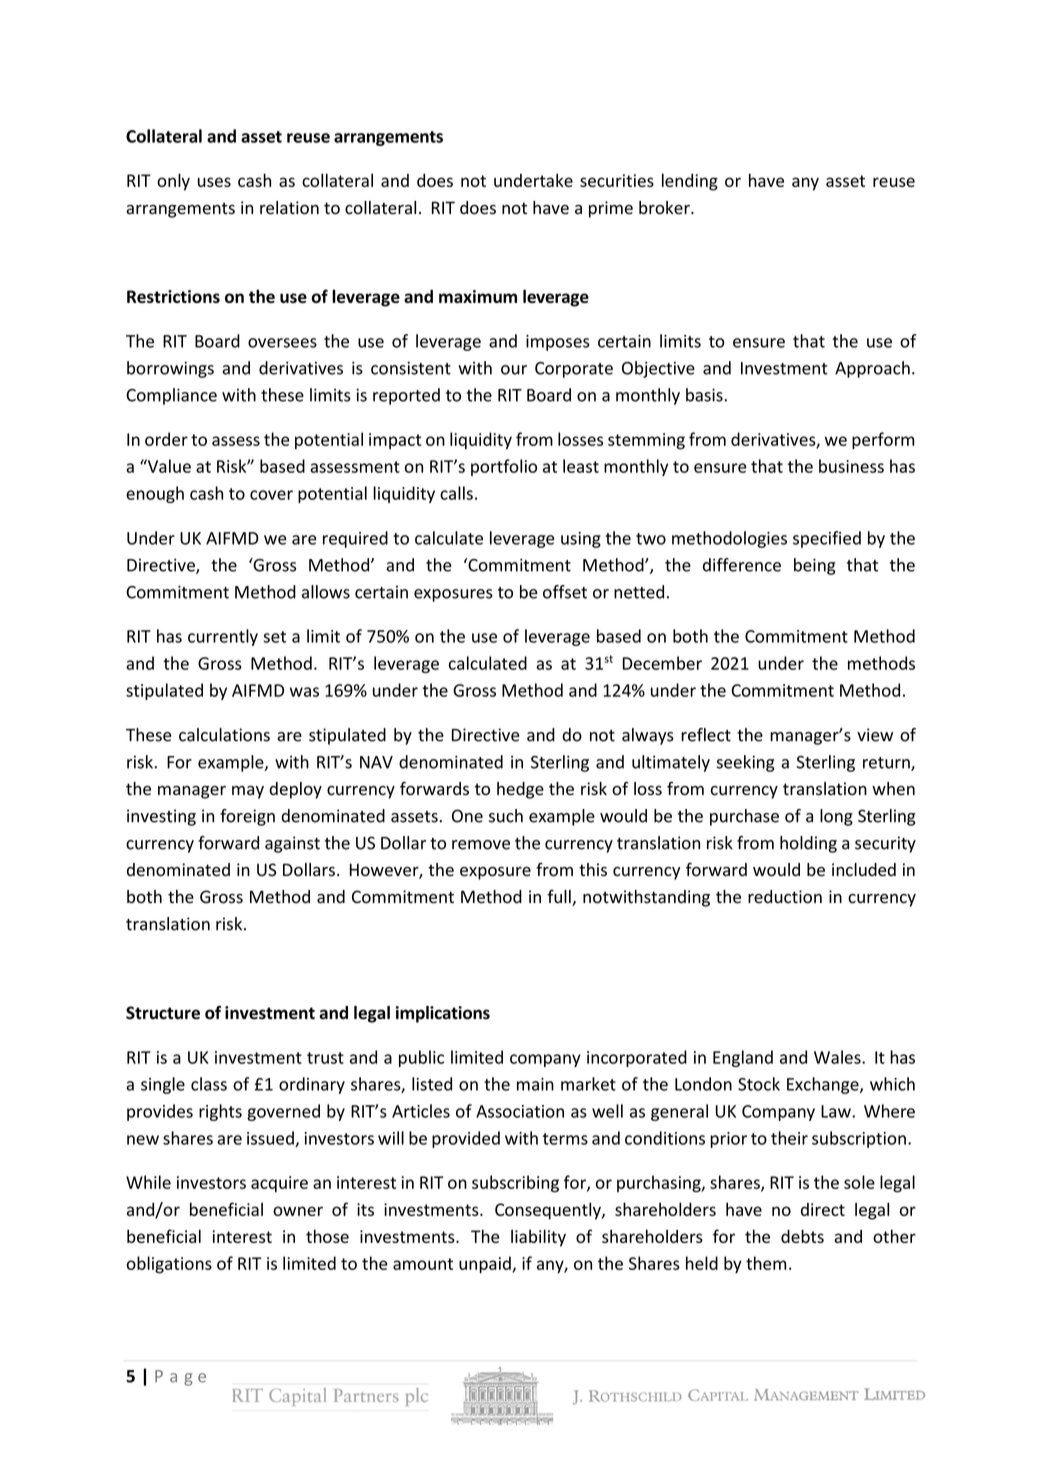 The image size is (1041, 1472). I want to click on debts, so click(802, 1236).
